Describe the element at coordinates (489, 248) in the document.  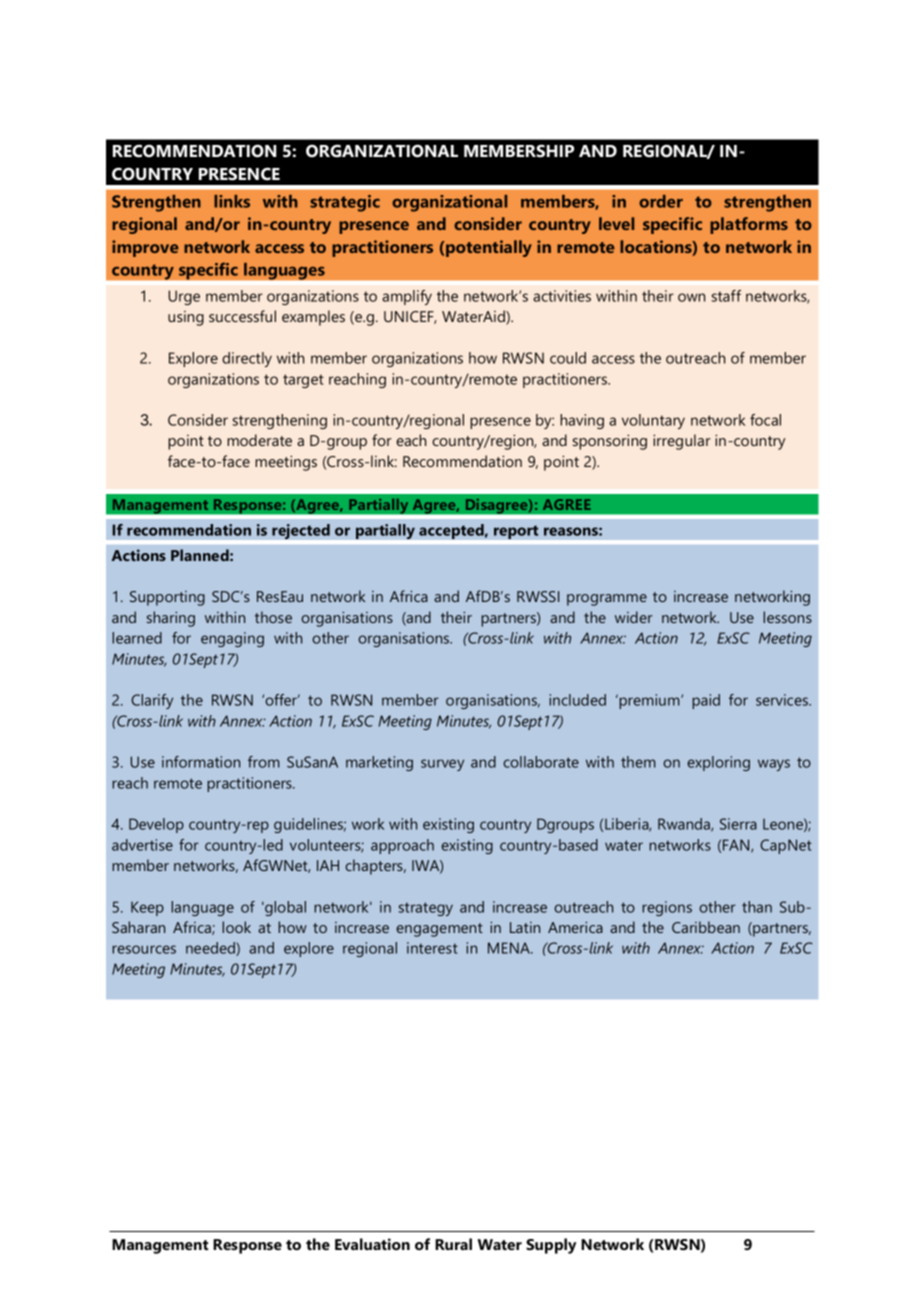
I see `potentially` at that location.
